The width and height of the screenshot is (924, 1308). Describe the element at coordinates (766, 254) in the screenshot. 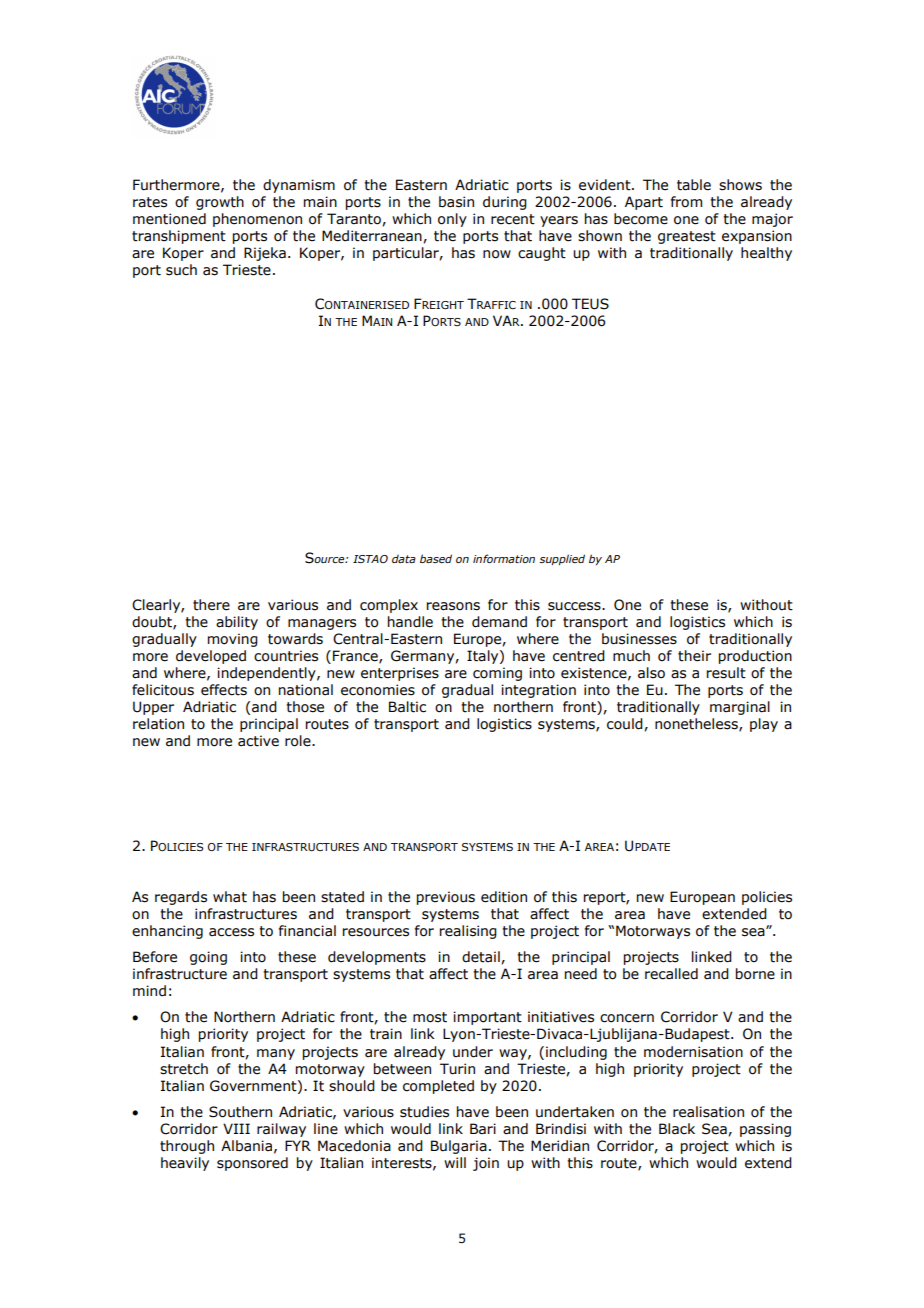

I see `healthy` at that location.
